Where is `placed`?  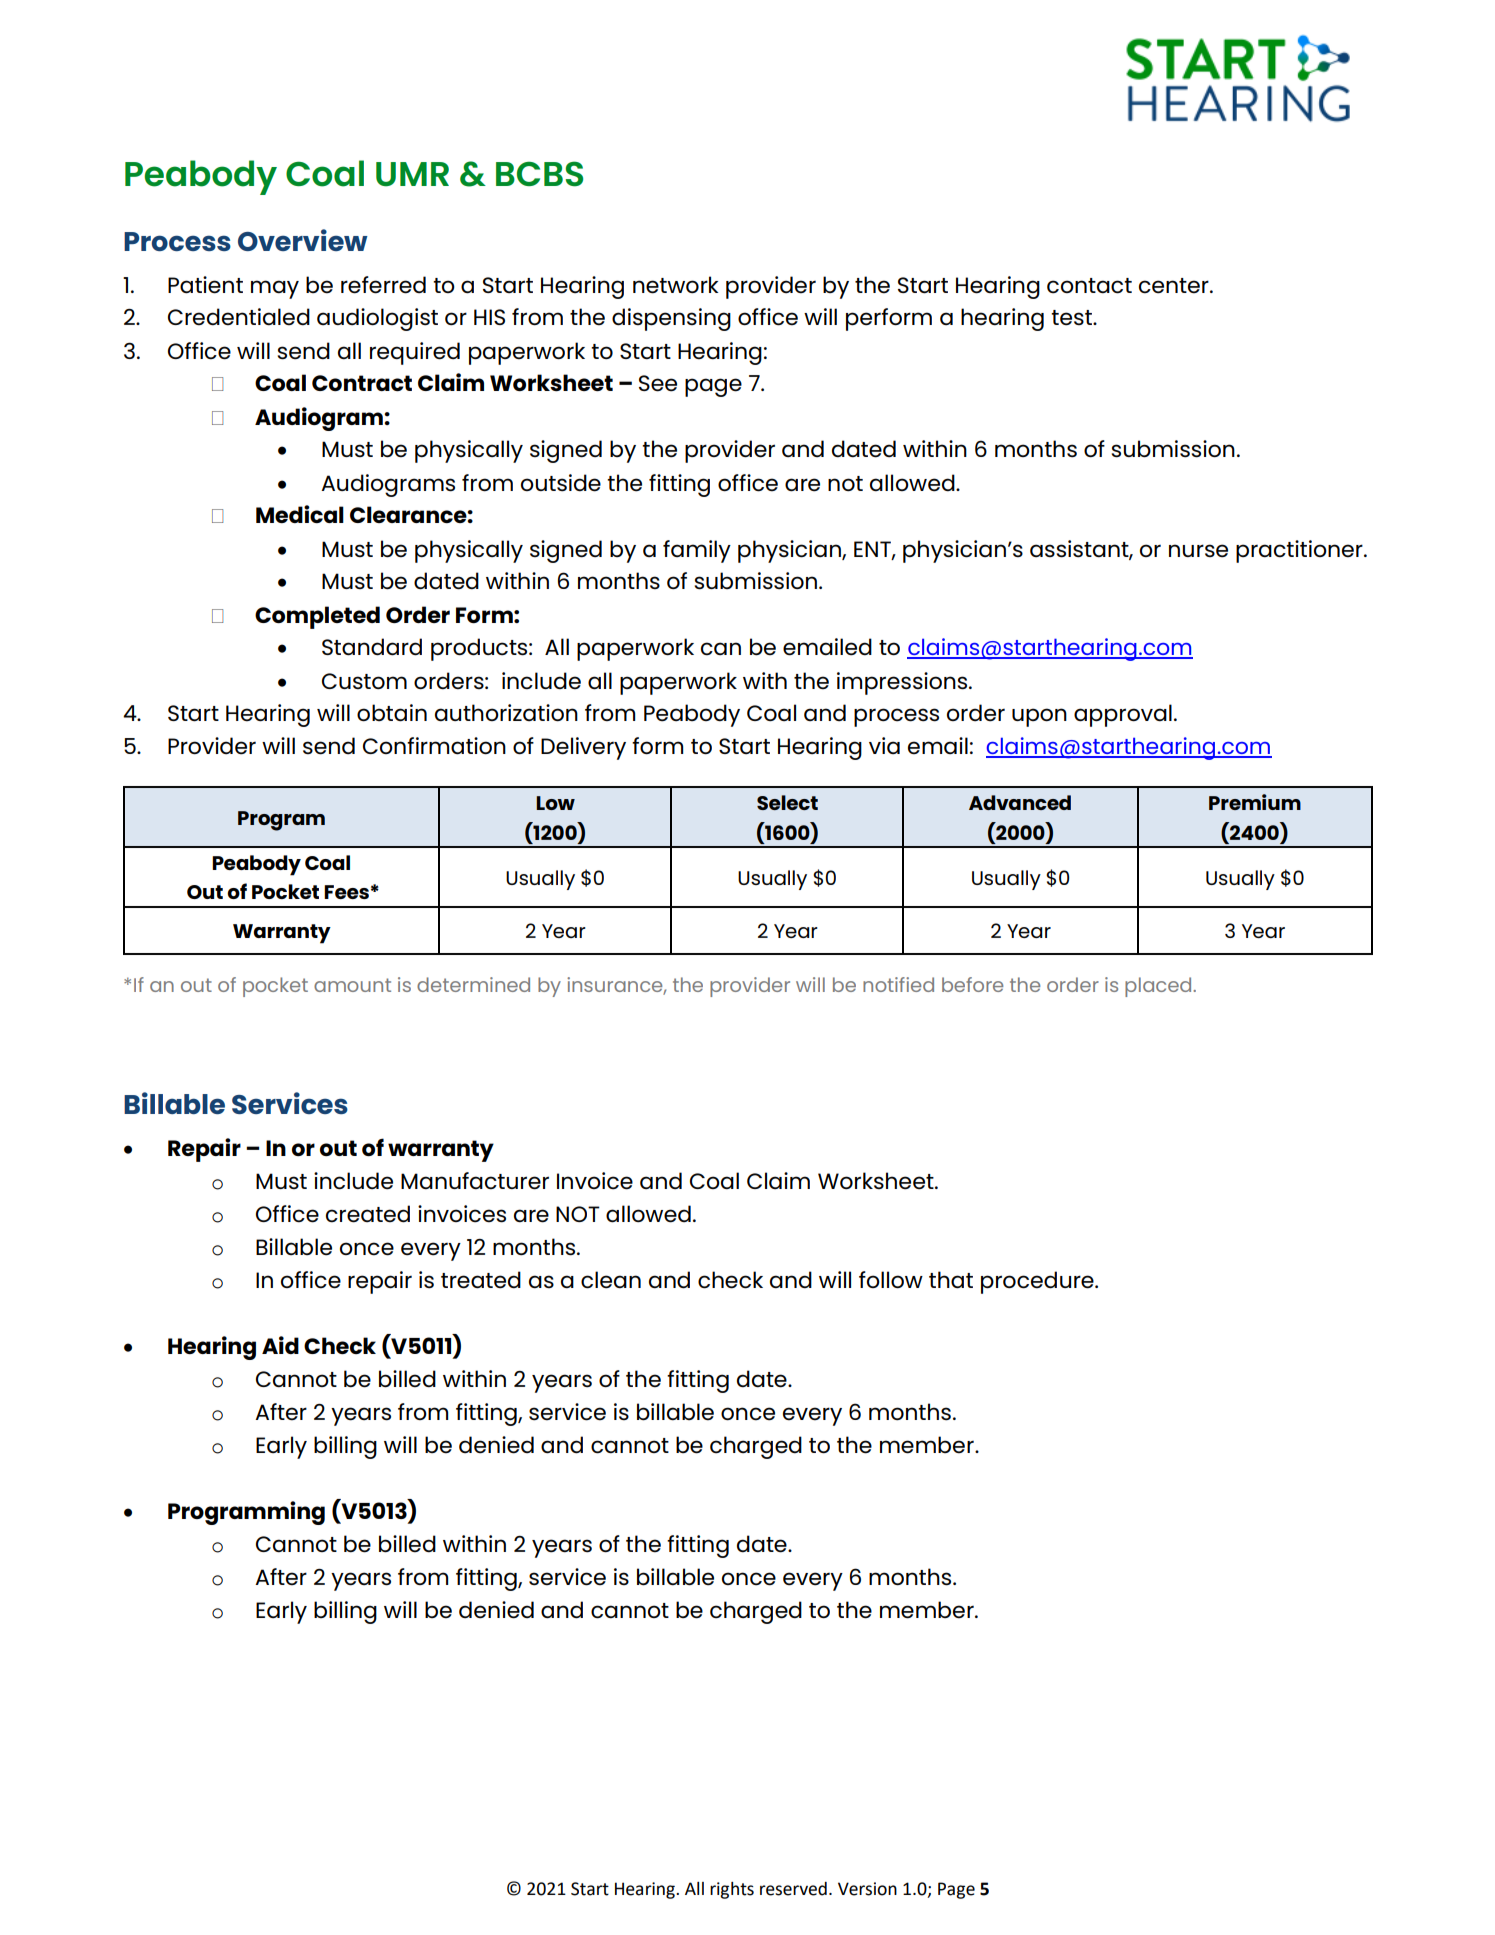
placed is located at coordinates (1159, 987).
